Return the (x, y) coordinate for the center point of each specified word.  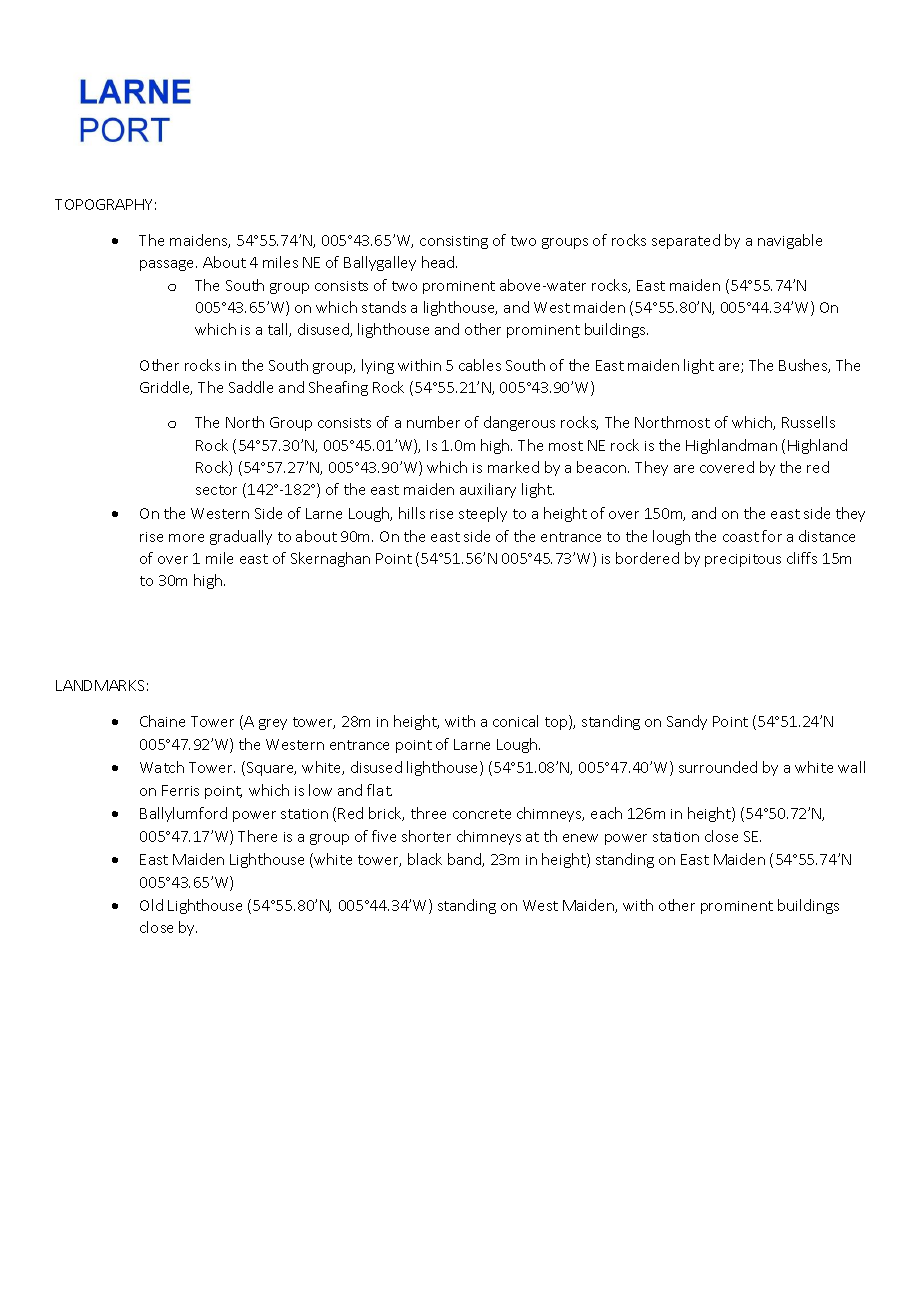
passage (168, 265)
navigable (790, 241)
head (439, 262)
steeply (483, 514)
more (186, 538)
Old (151, 905)
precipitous (743, 560)
